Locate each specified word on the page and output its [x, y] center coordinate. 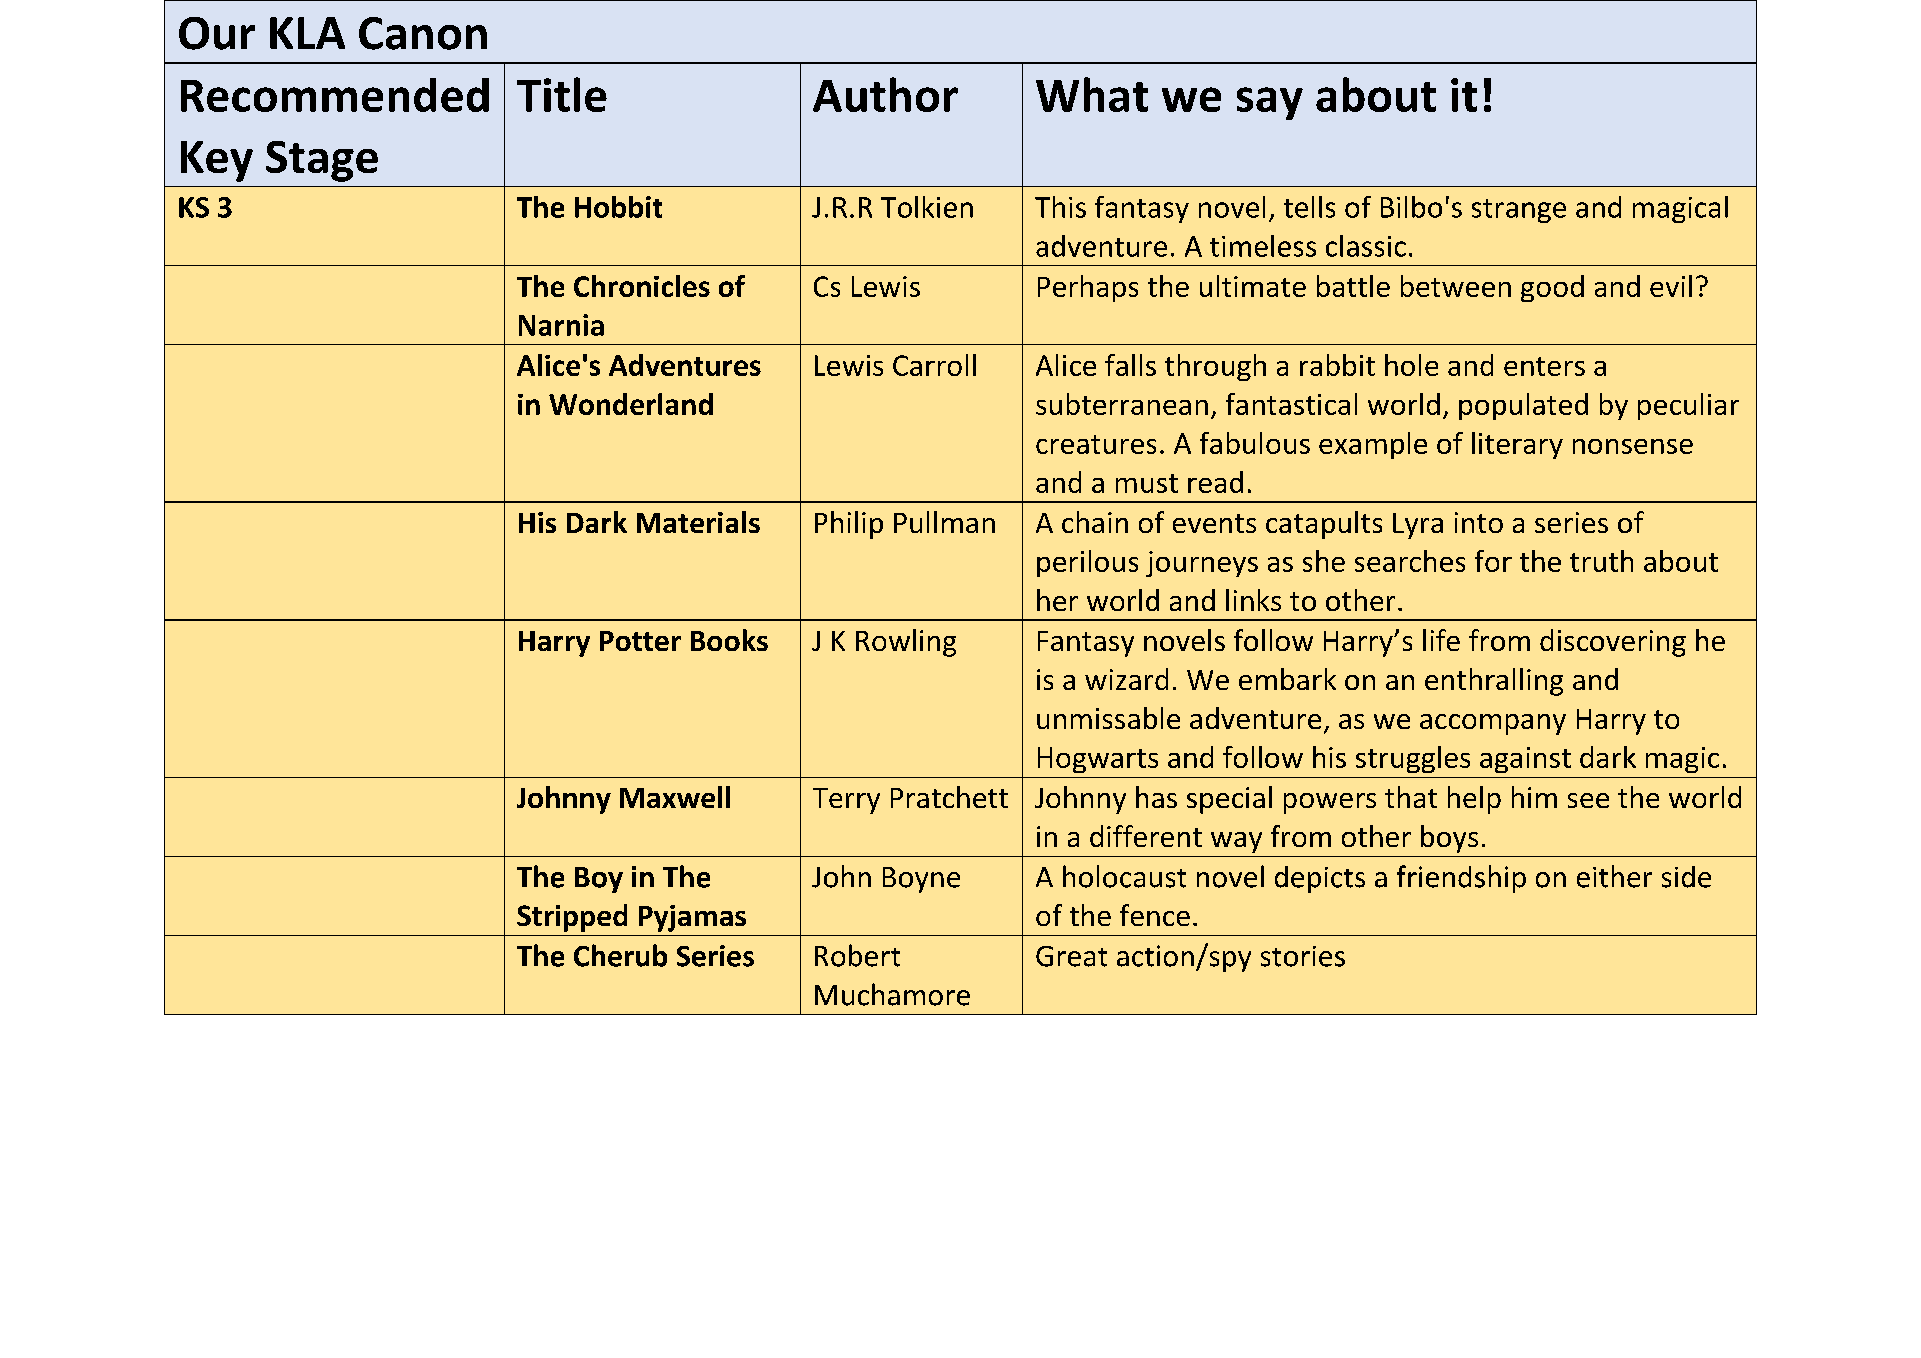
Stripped [572, 918]
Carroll [934, 365]
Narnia [561, 325]
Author [885, 94]
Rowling [906, 643]
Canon [423, 33]
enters [1544, 366]
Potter [640, 641]
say [1270, 103]
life [1441, 640]
